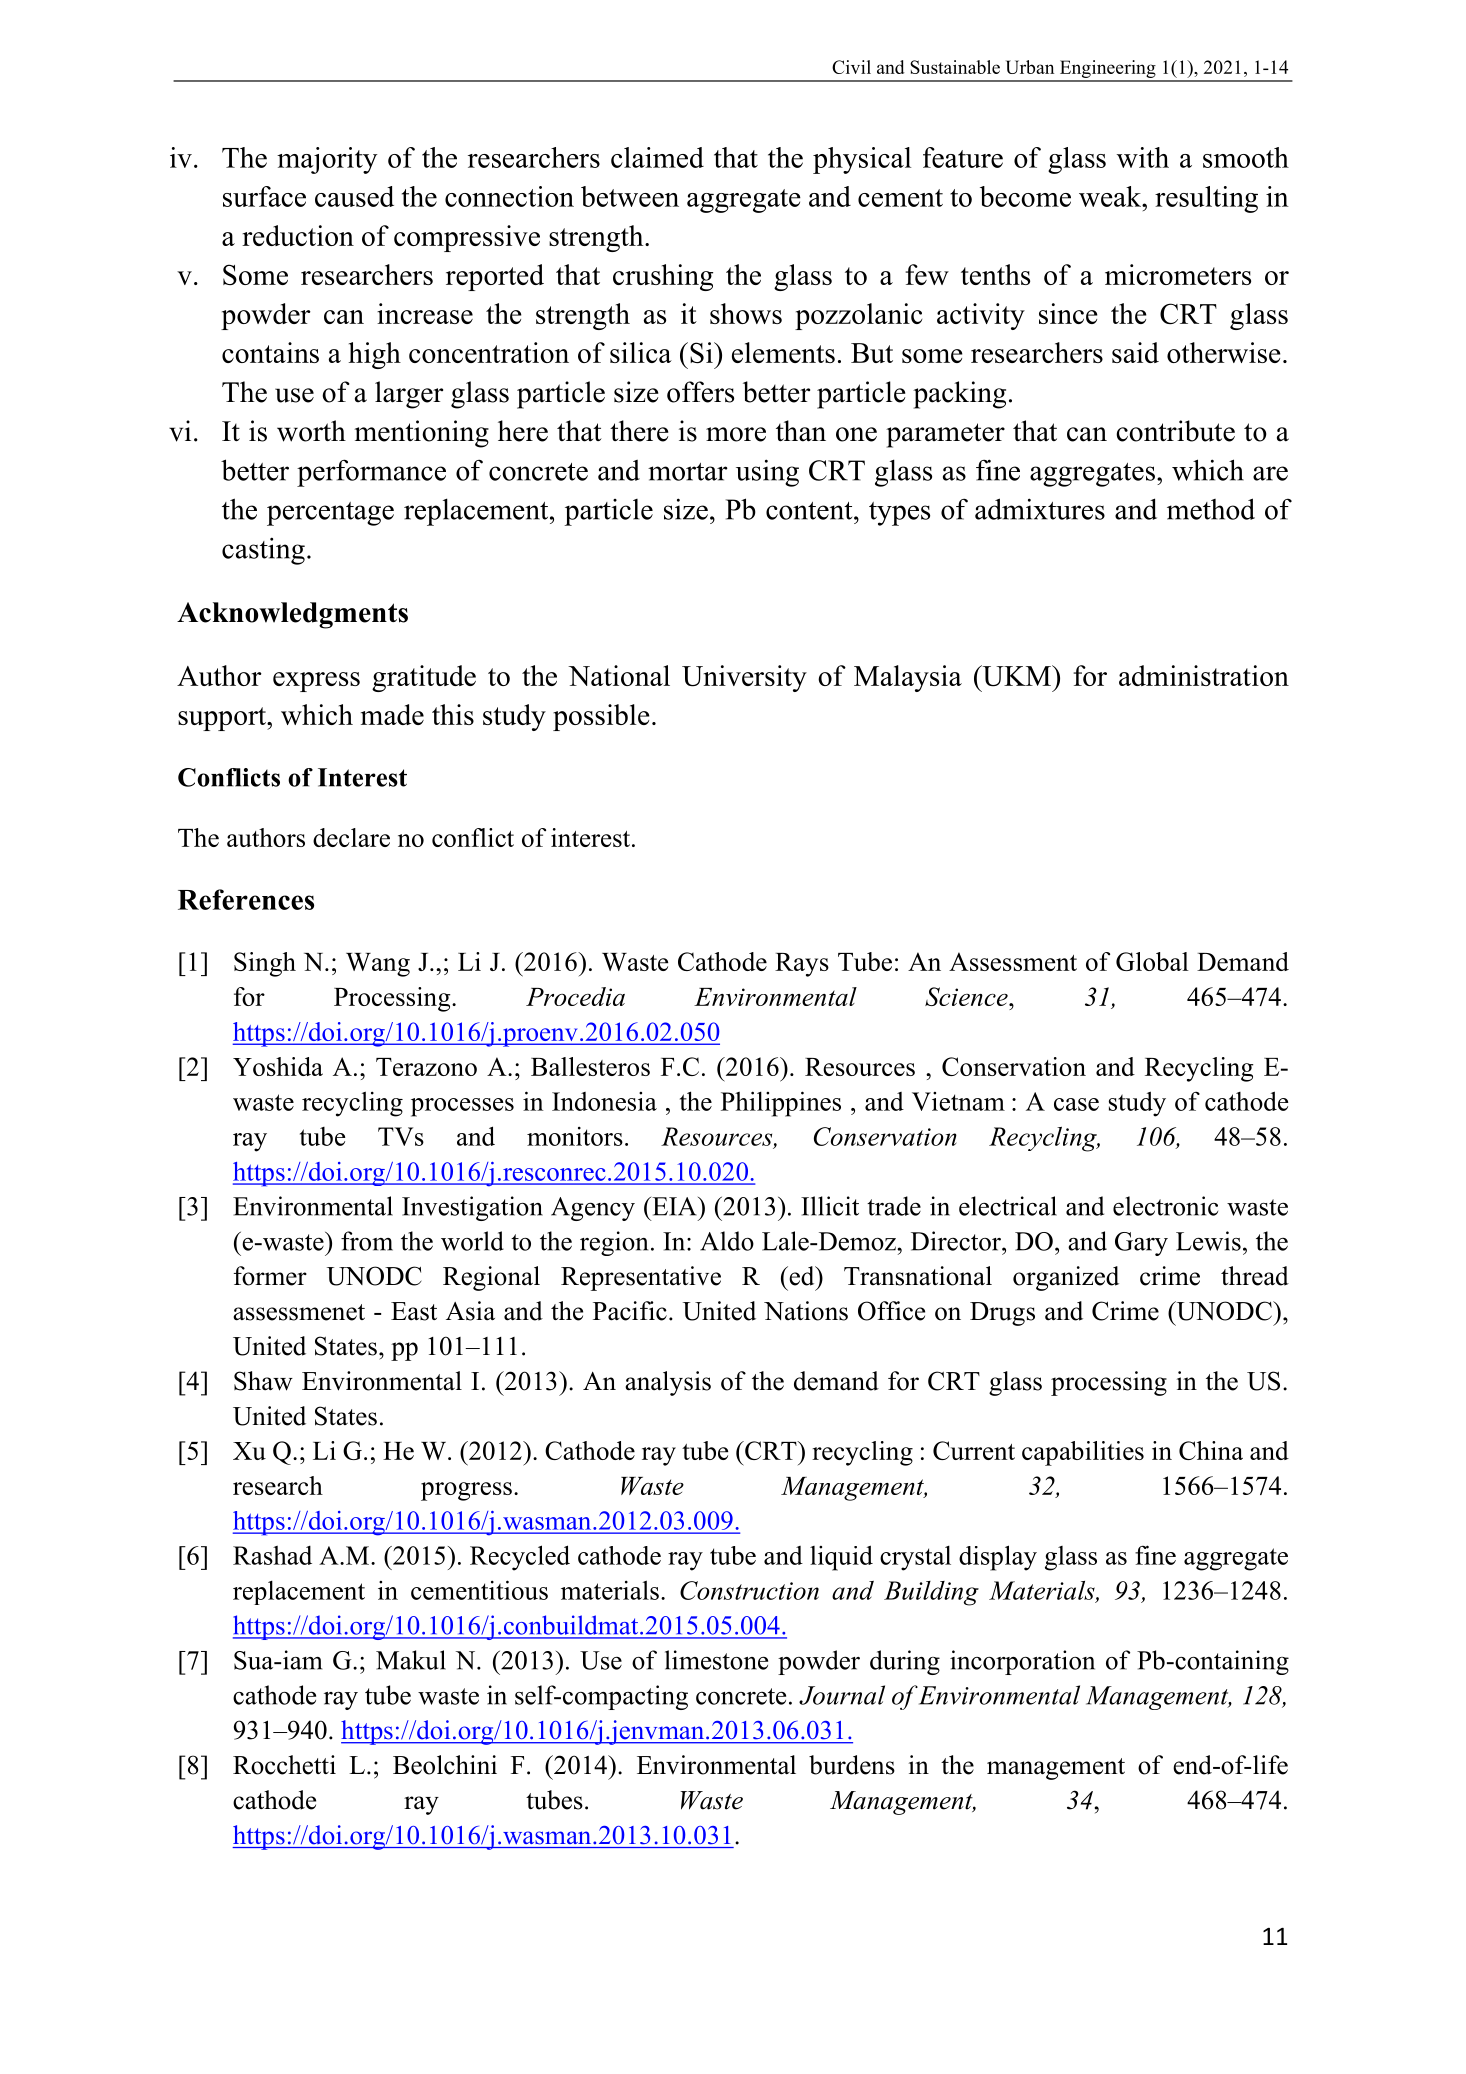 The height and width of the page is (2074, 1466). Describe the element at coordinates (1022, 1662) in the page. I see `incorporation` at that location.
